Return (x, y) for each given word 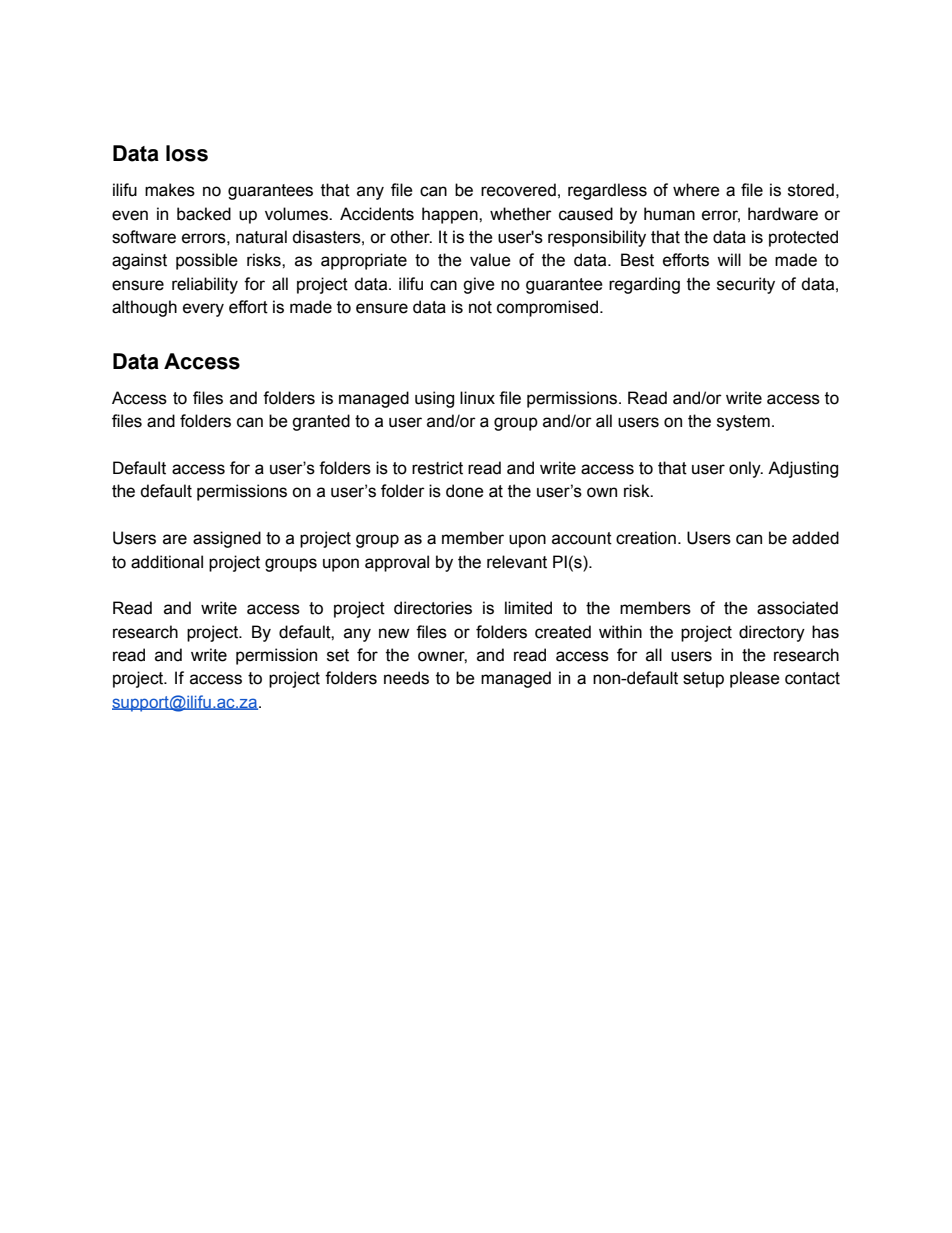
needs (406, 678)
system (743, 423)
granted (321, 422)
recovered (518, 190)
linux (477, 398)
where (696, 190)
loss (187, 153)
